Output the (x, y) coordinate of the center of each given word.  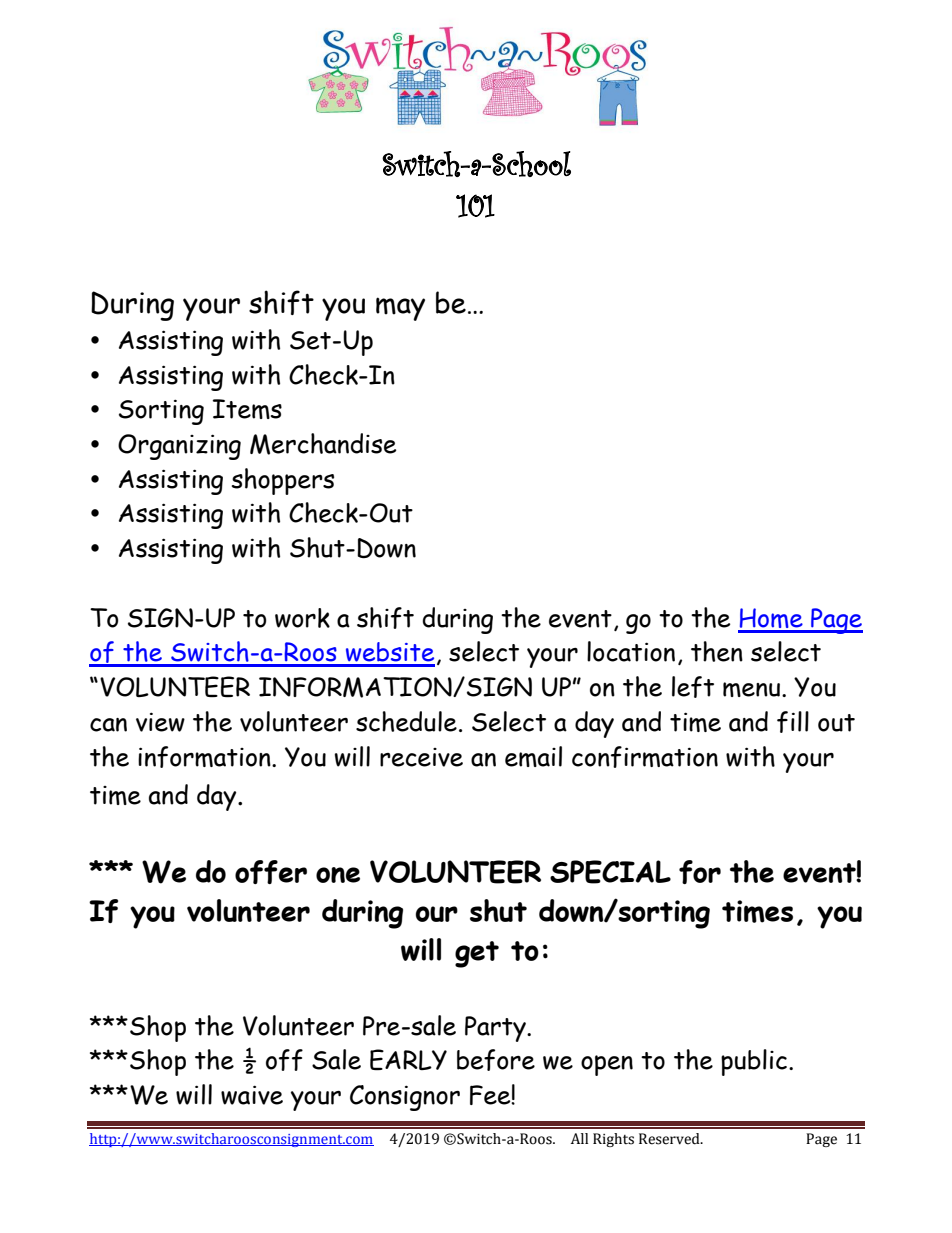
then (717, 651)
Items (247, 409)
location (631, 651)
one (338, 875)
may (400, 309)
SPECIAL (610, 872)
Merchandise (323, 444)
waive (252, 1095)
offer (271, 872)
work (302, 618)
